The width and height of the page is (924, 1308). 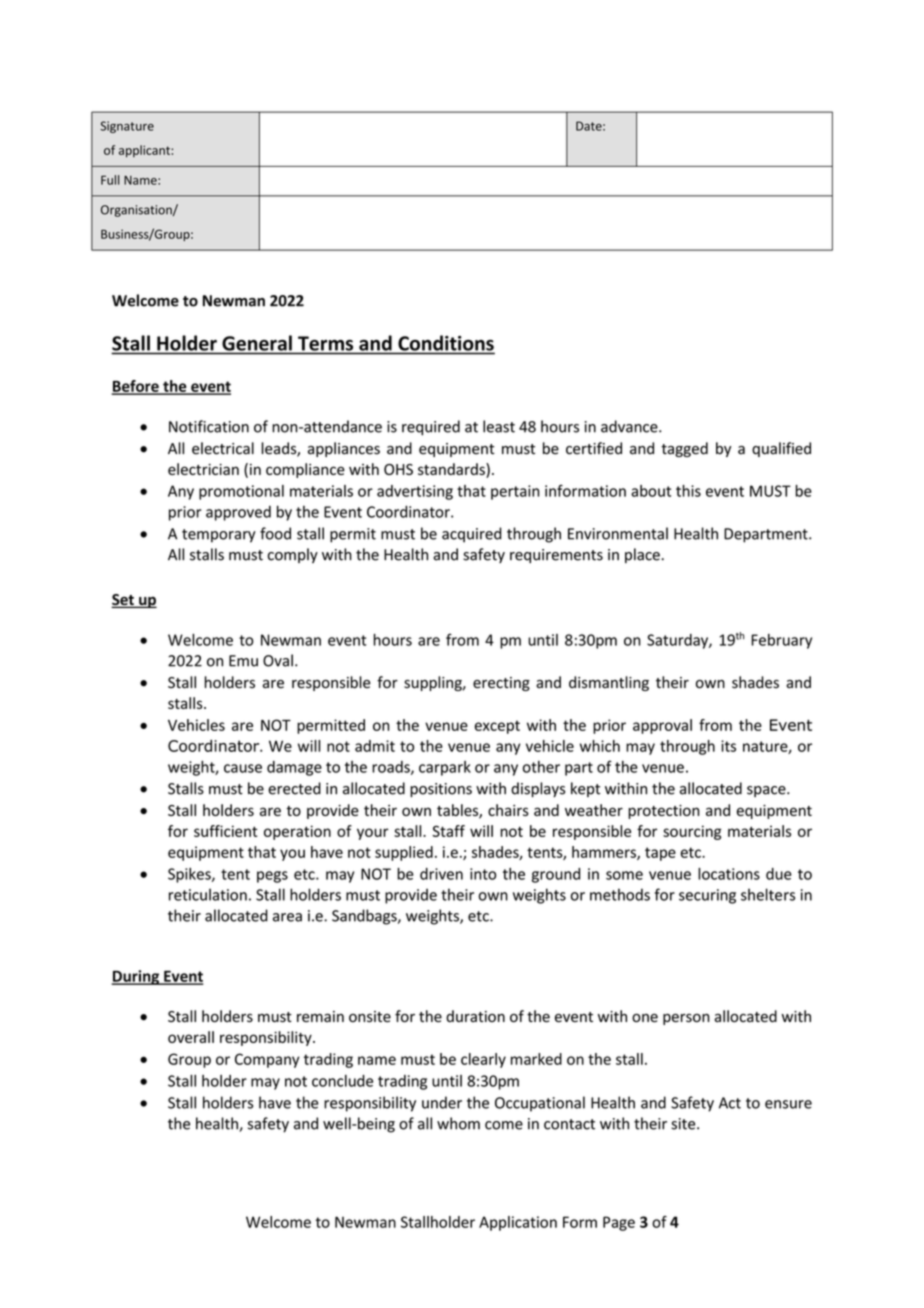 What do you see at coordinates (518, 1223) in the page?
I see `Application` at bounding box center [518, 1223].
